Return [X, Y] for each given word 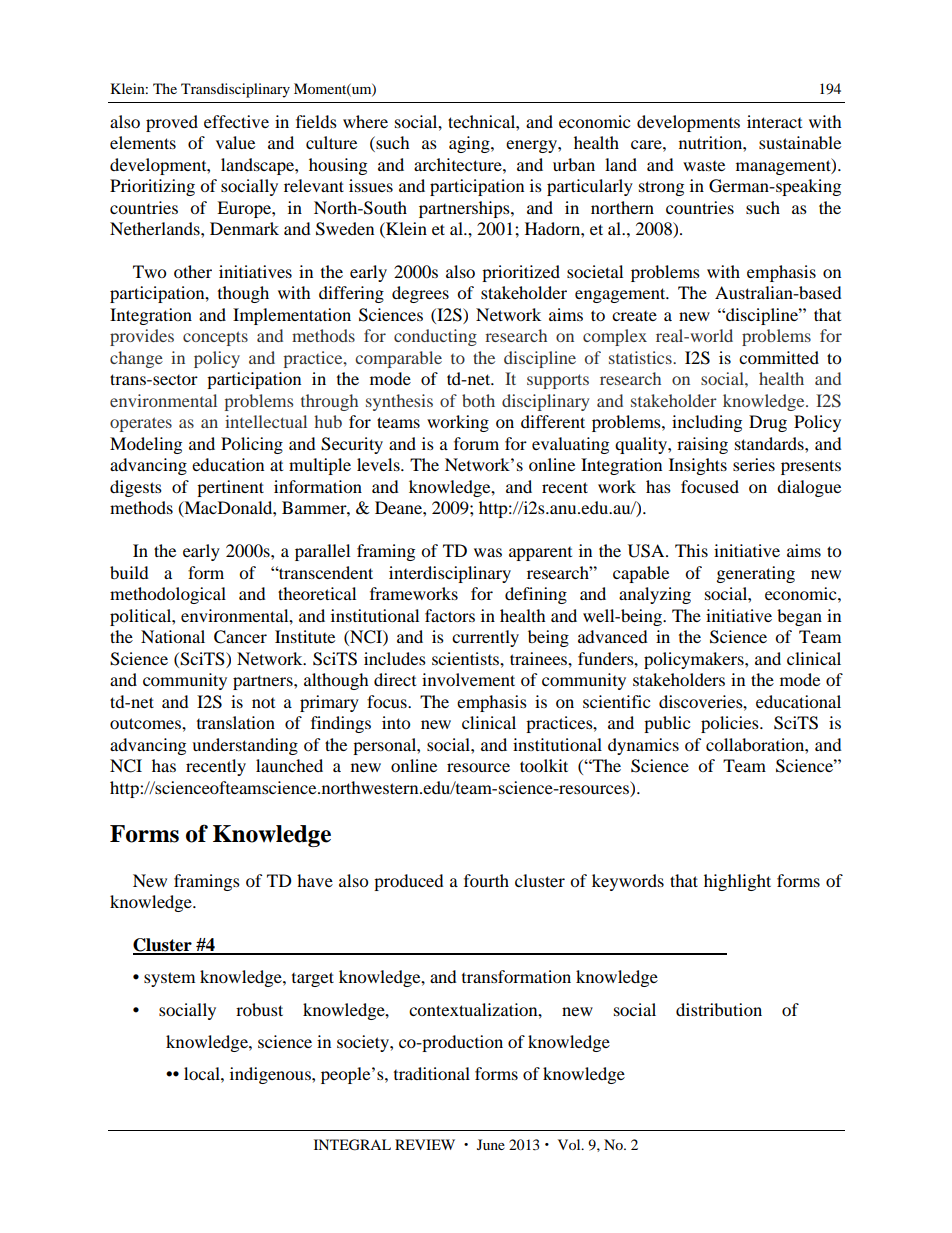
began [799, 617]
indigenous [271, 1075]
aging [470, 144]
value [235, 142]
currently [485, 638]
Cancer [240, 637]
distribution [719, 1009]
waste [704, 166]
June [491, 1144]
